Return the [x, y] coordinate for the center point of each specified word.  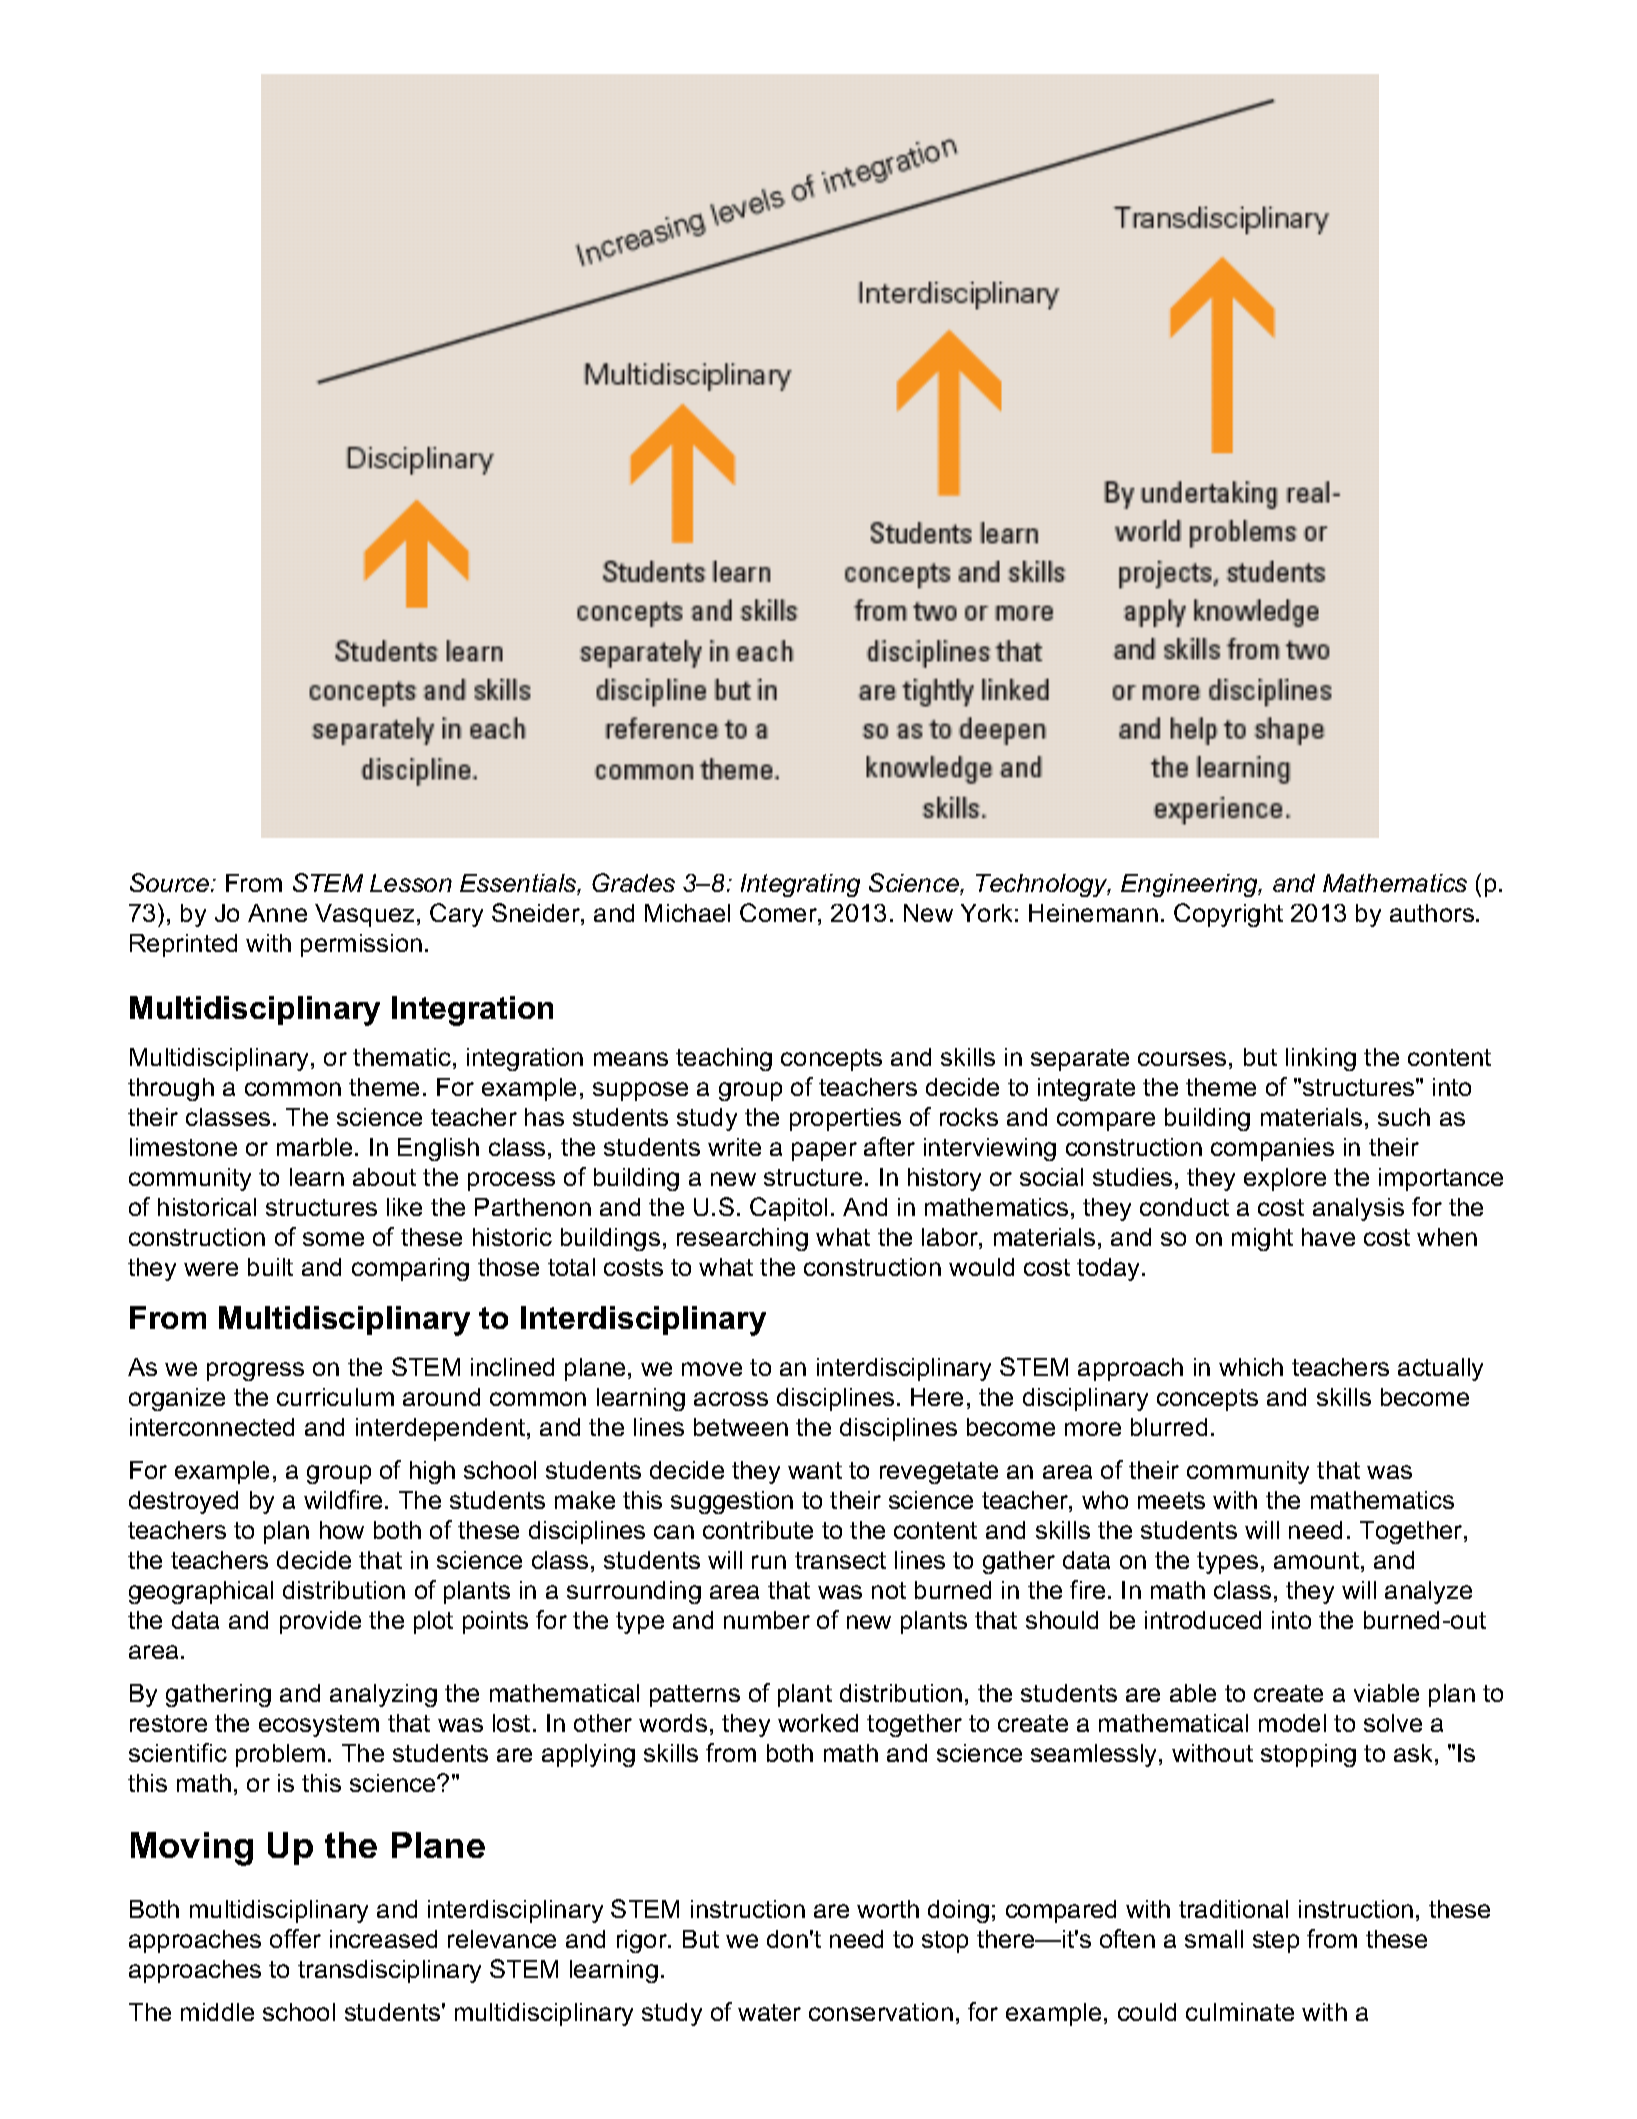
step [1276, 1942]
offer [295, 1938]
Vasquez [364, 915]
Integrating [800, 885]
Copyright [1228, 915]
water [769, 2012]
